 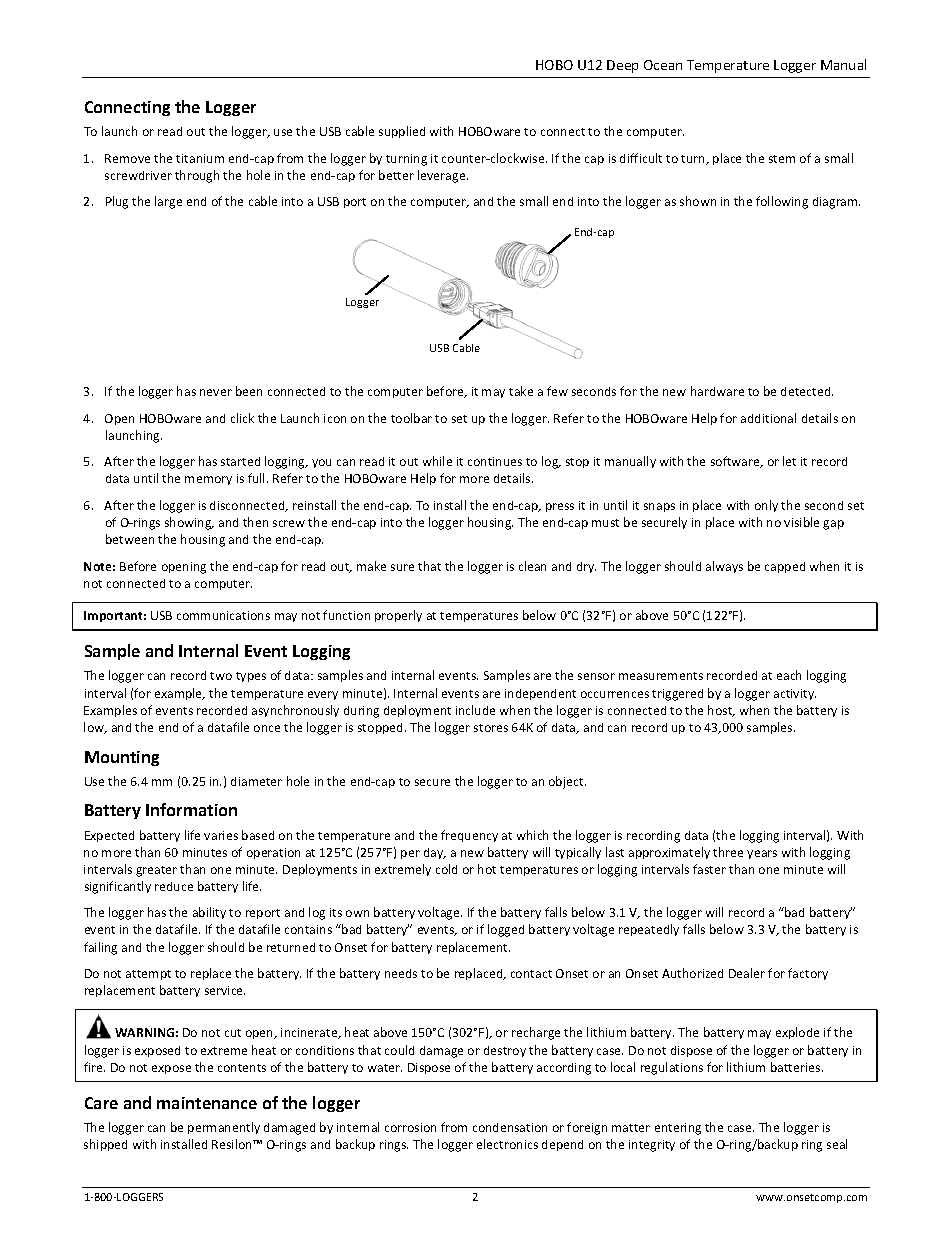 I want to click on take, so click(x=521, y=391).
